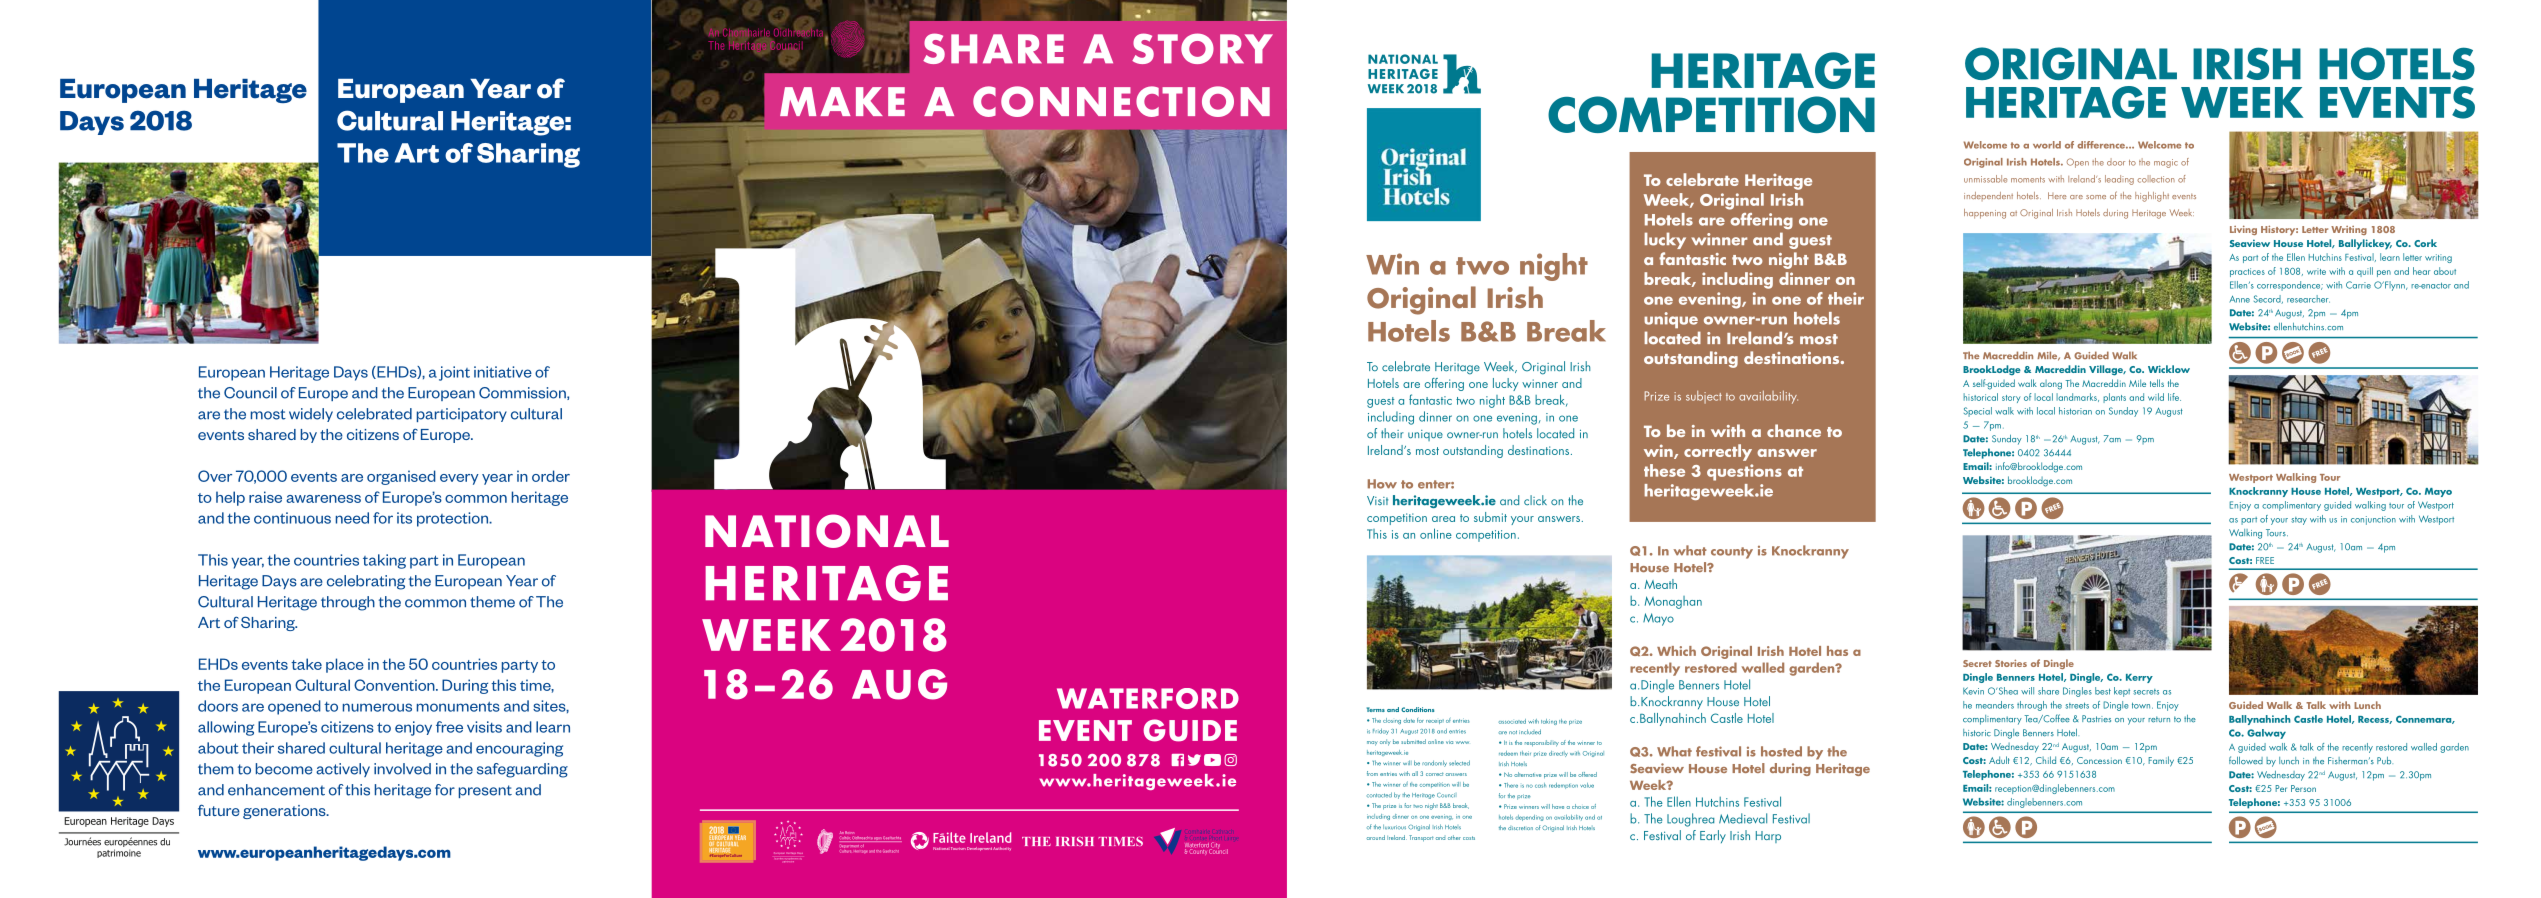  Describe the element at coordinates (2303, 788) in the screenshot. I see `Person` at that location.
